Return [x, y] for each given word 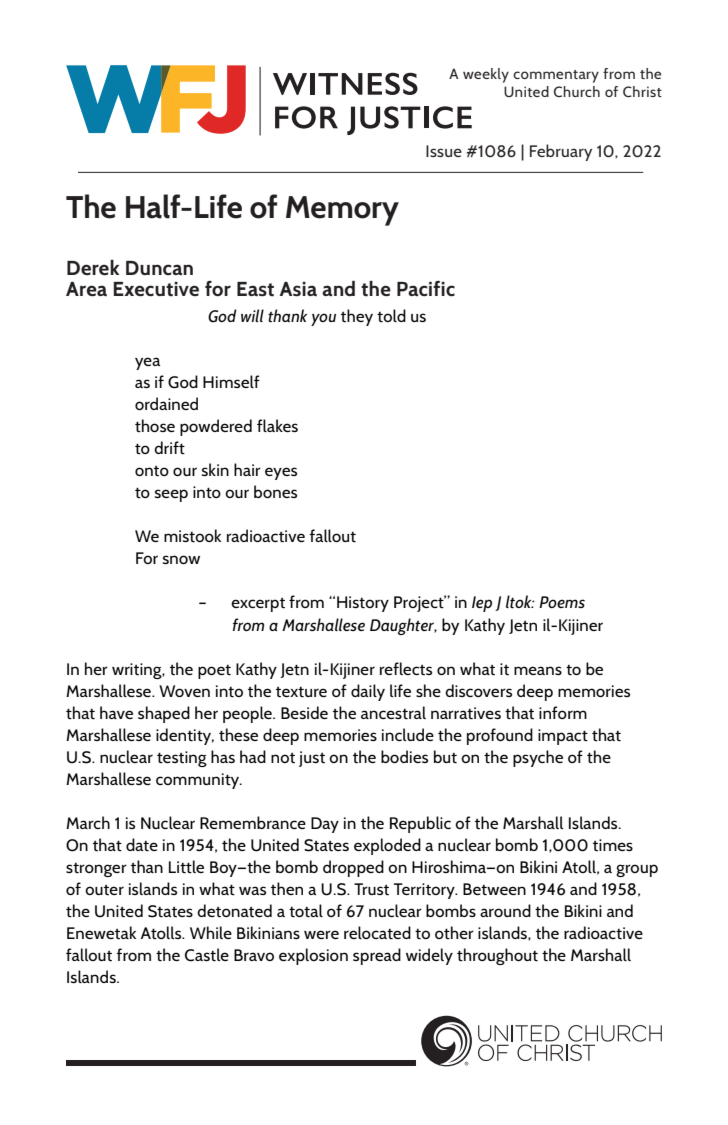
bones [275, 491]
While [211, 932]
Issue [444, 151]
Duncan [159, 268]
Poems [562, 602]
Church [577, 91]
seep [171, 495]
